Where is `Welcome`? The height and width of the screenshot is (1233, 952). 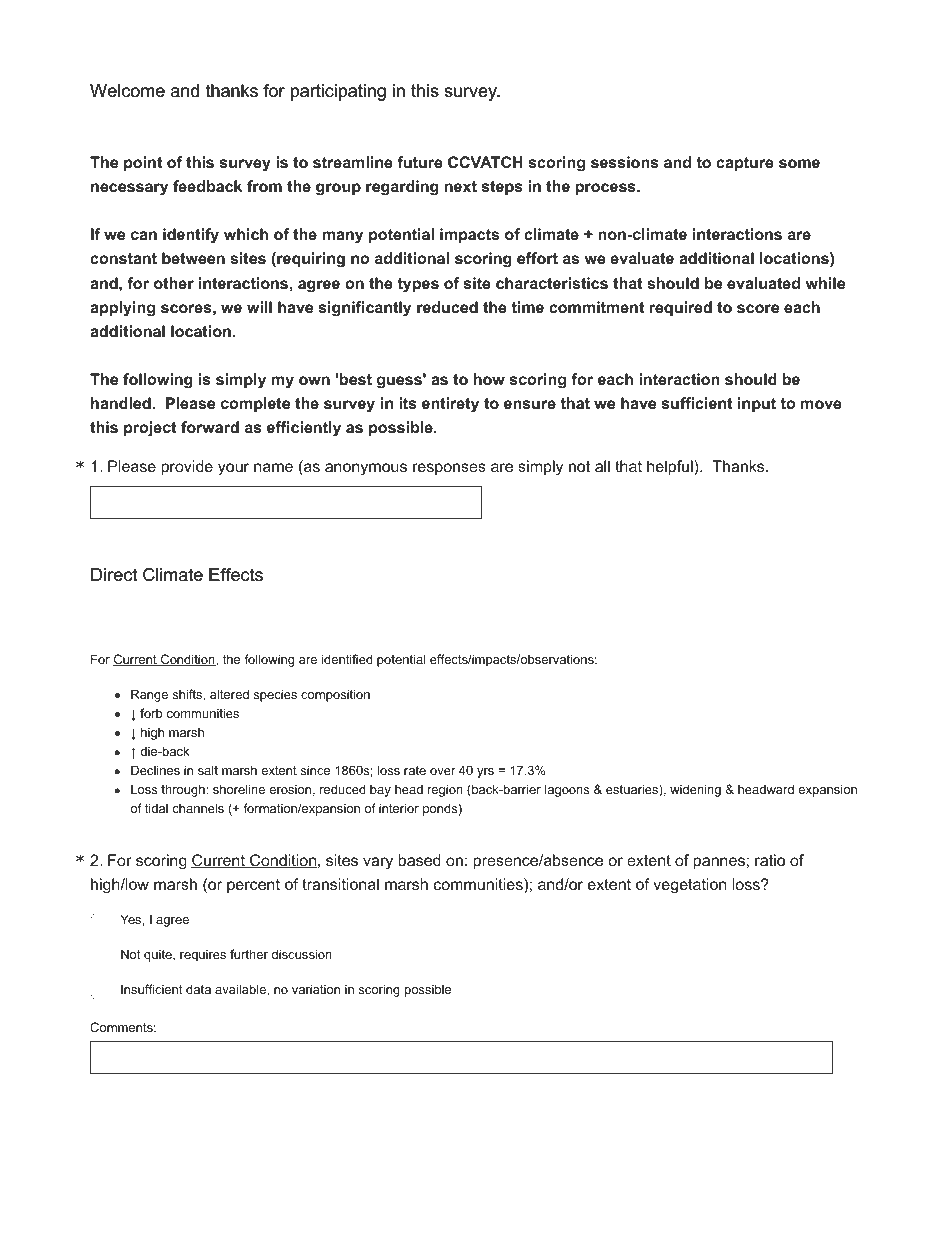
Welcome is located at coordinates (127, 90).
